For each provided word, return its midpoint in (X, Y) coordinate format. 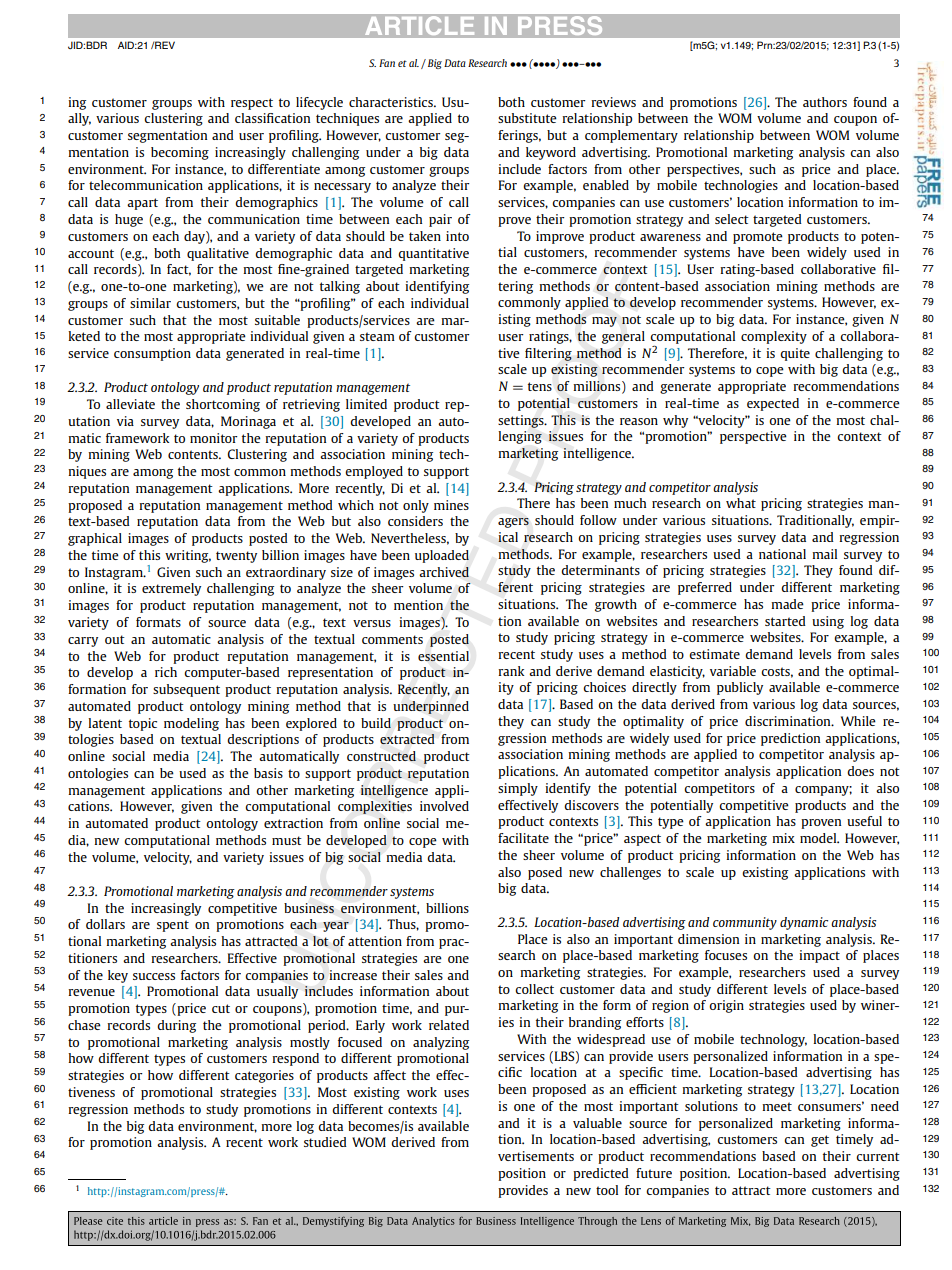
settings (522, 421)
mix (783, 838)
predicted (601, 1174)
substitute (527, 118)
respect (252, 104)
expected (773, 404)
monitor (214, 438)
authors (825, 102)
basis (268, 773)
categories (264, 1076)
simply (518, 789)
